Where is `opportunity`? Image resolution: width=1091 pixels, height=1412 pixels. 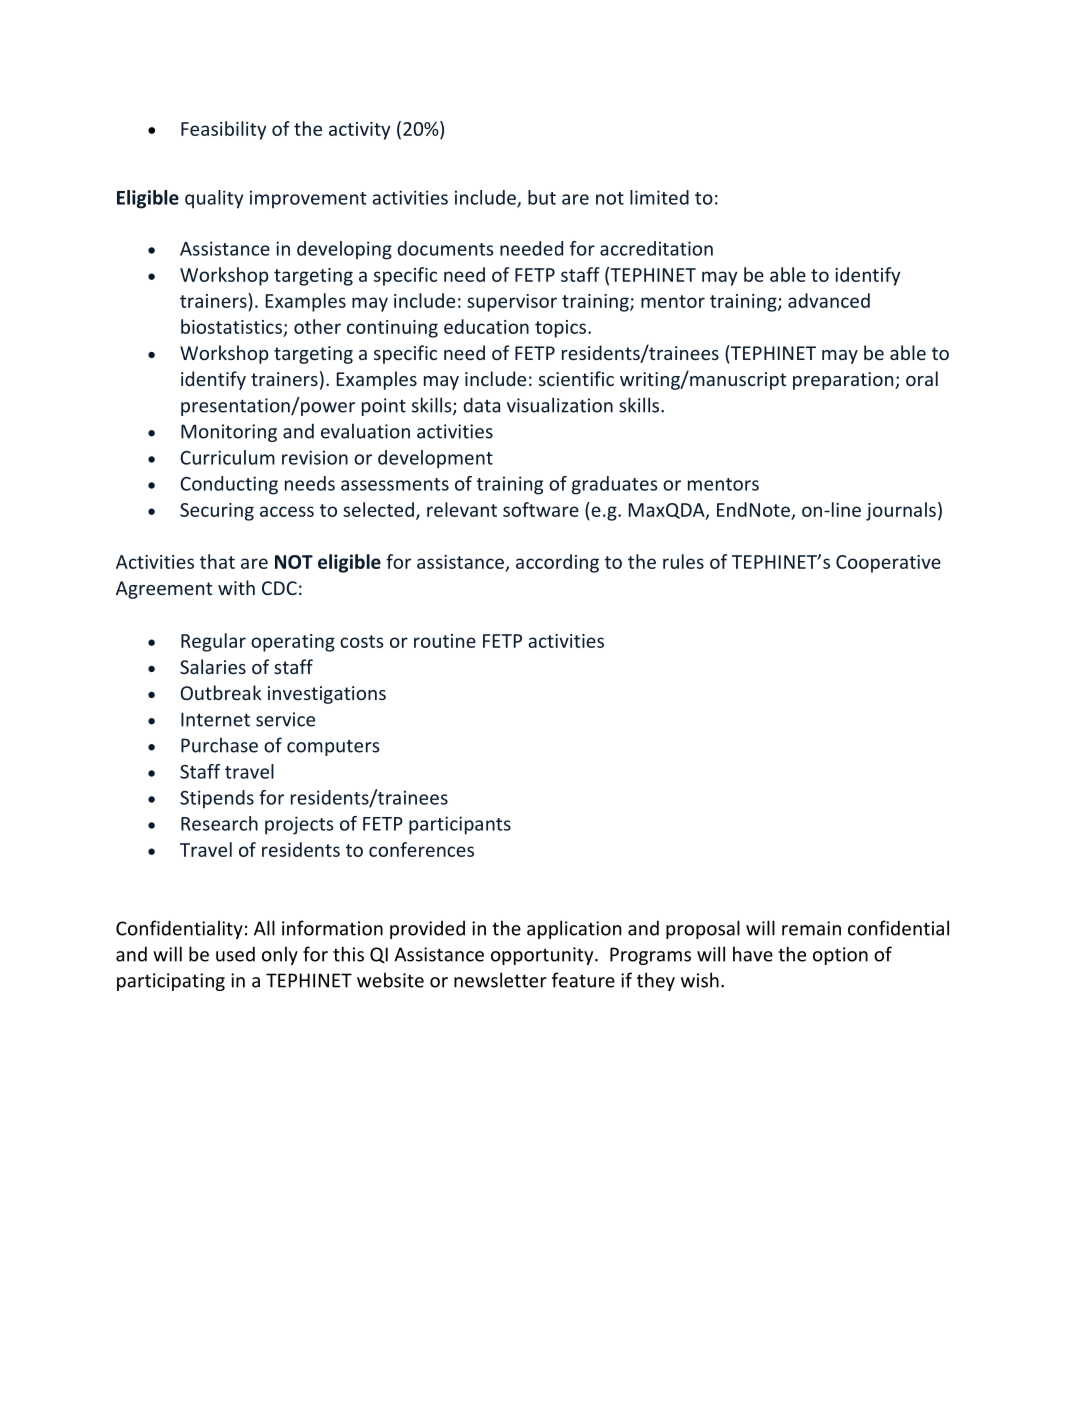
opportunity is located at coordinates (543, 956).
